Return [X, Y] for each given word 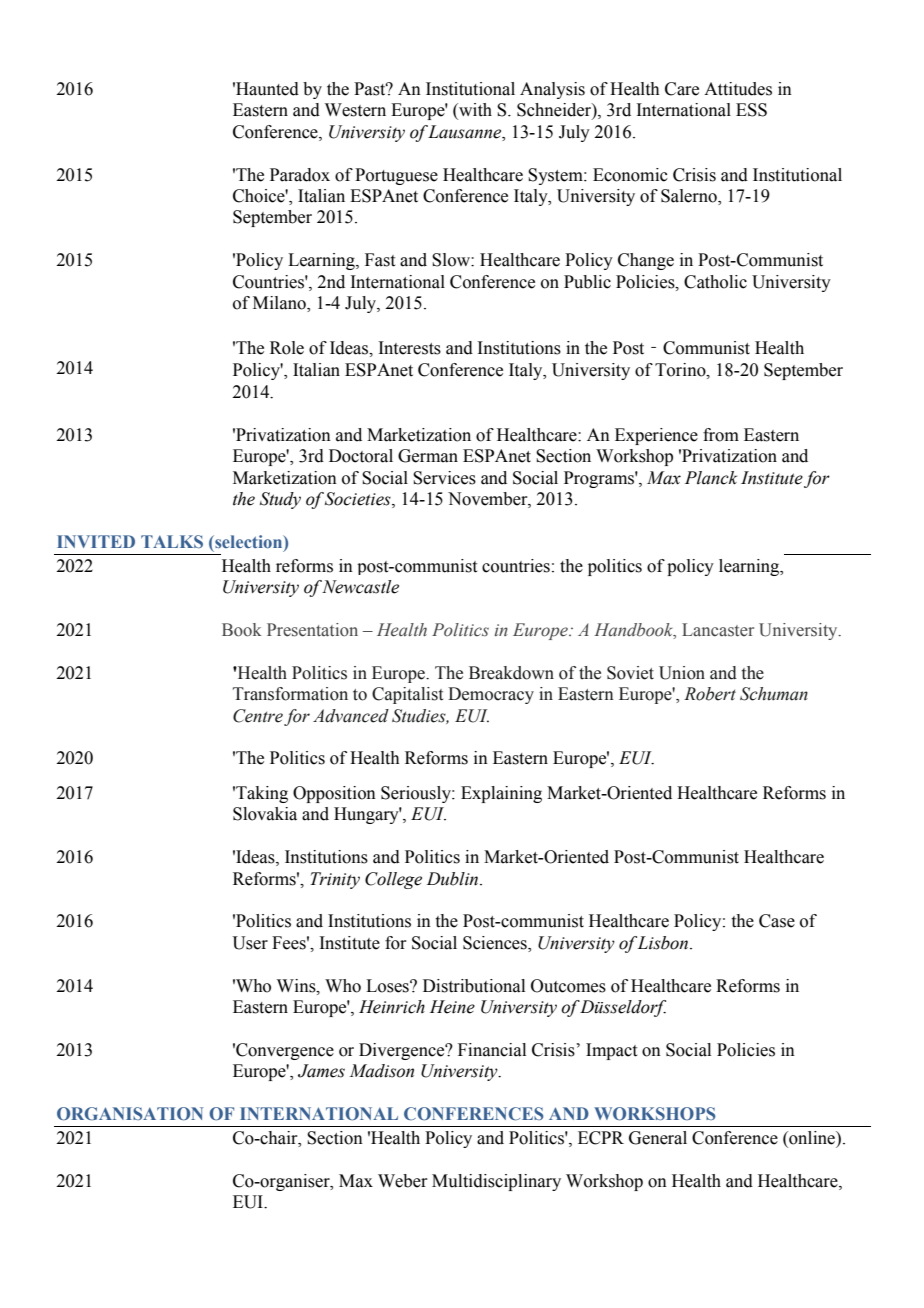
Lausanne [466, 132]
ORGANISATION [130, 1114]
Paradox [300, 175]
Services [444, 478]
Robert [710, 694]
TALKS [172, 541]
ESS [751, 110]
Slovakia [265, 814]
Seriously [417, 794]
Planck [711, 478]
